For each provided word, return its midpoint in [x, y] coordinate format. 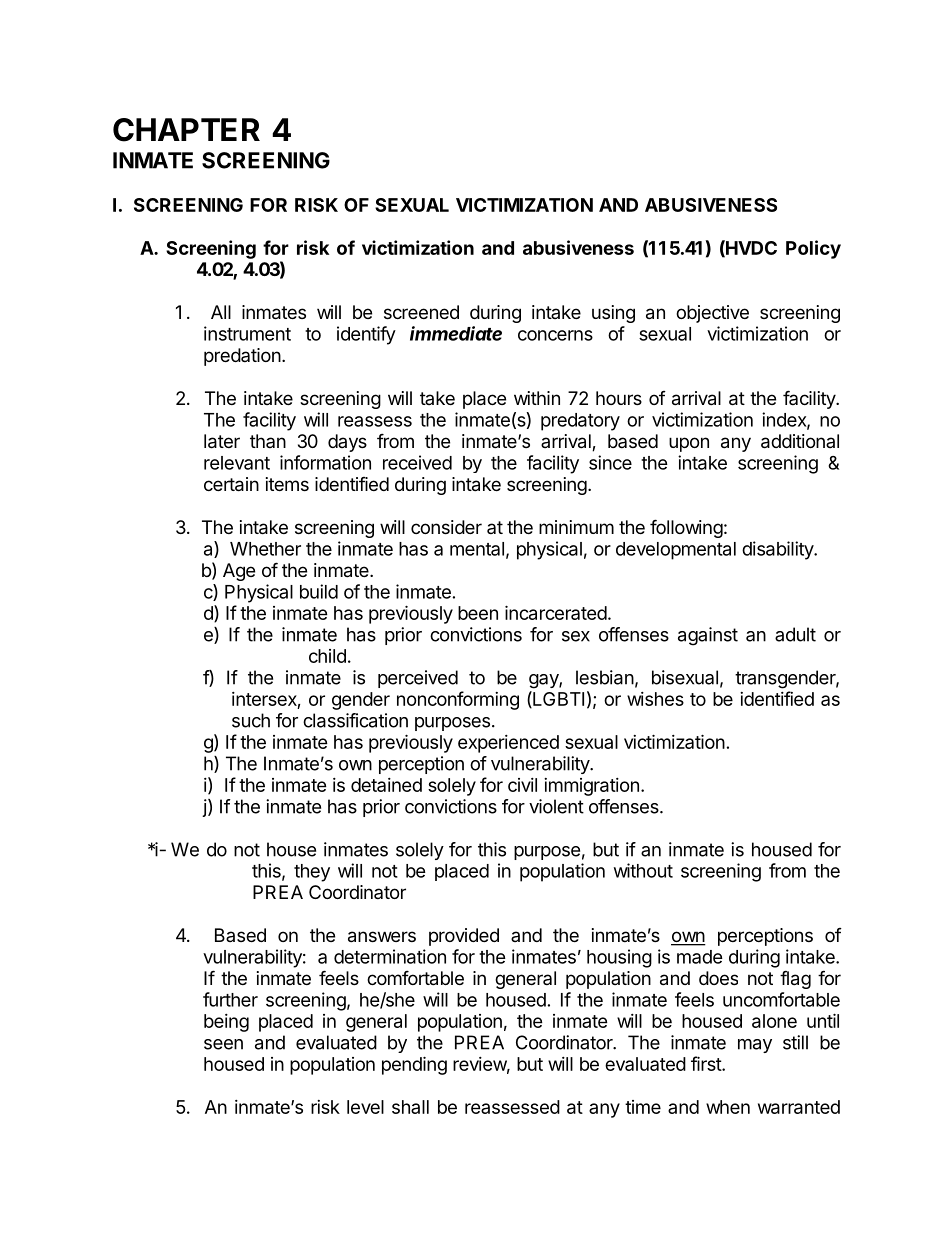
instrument [247, 333]
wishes [655, 699]
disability [778, 550]
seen [223, 1044]
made [700, 957]
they [312, 873]
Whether [265, 549]
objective [712, 314]
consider [446, 527]
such [251, 720]
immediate [456, 333]
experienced [508, 744]
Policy [813, 249]
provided [464, 937]
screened [421, 312]
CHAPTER [186, 130]
